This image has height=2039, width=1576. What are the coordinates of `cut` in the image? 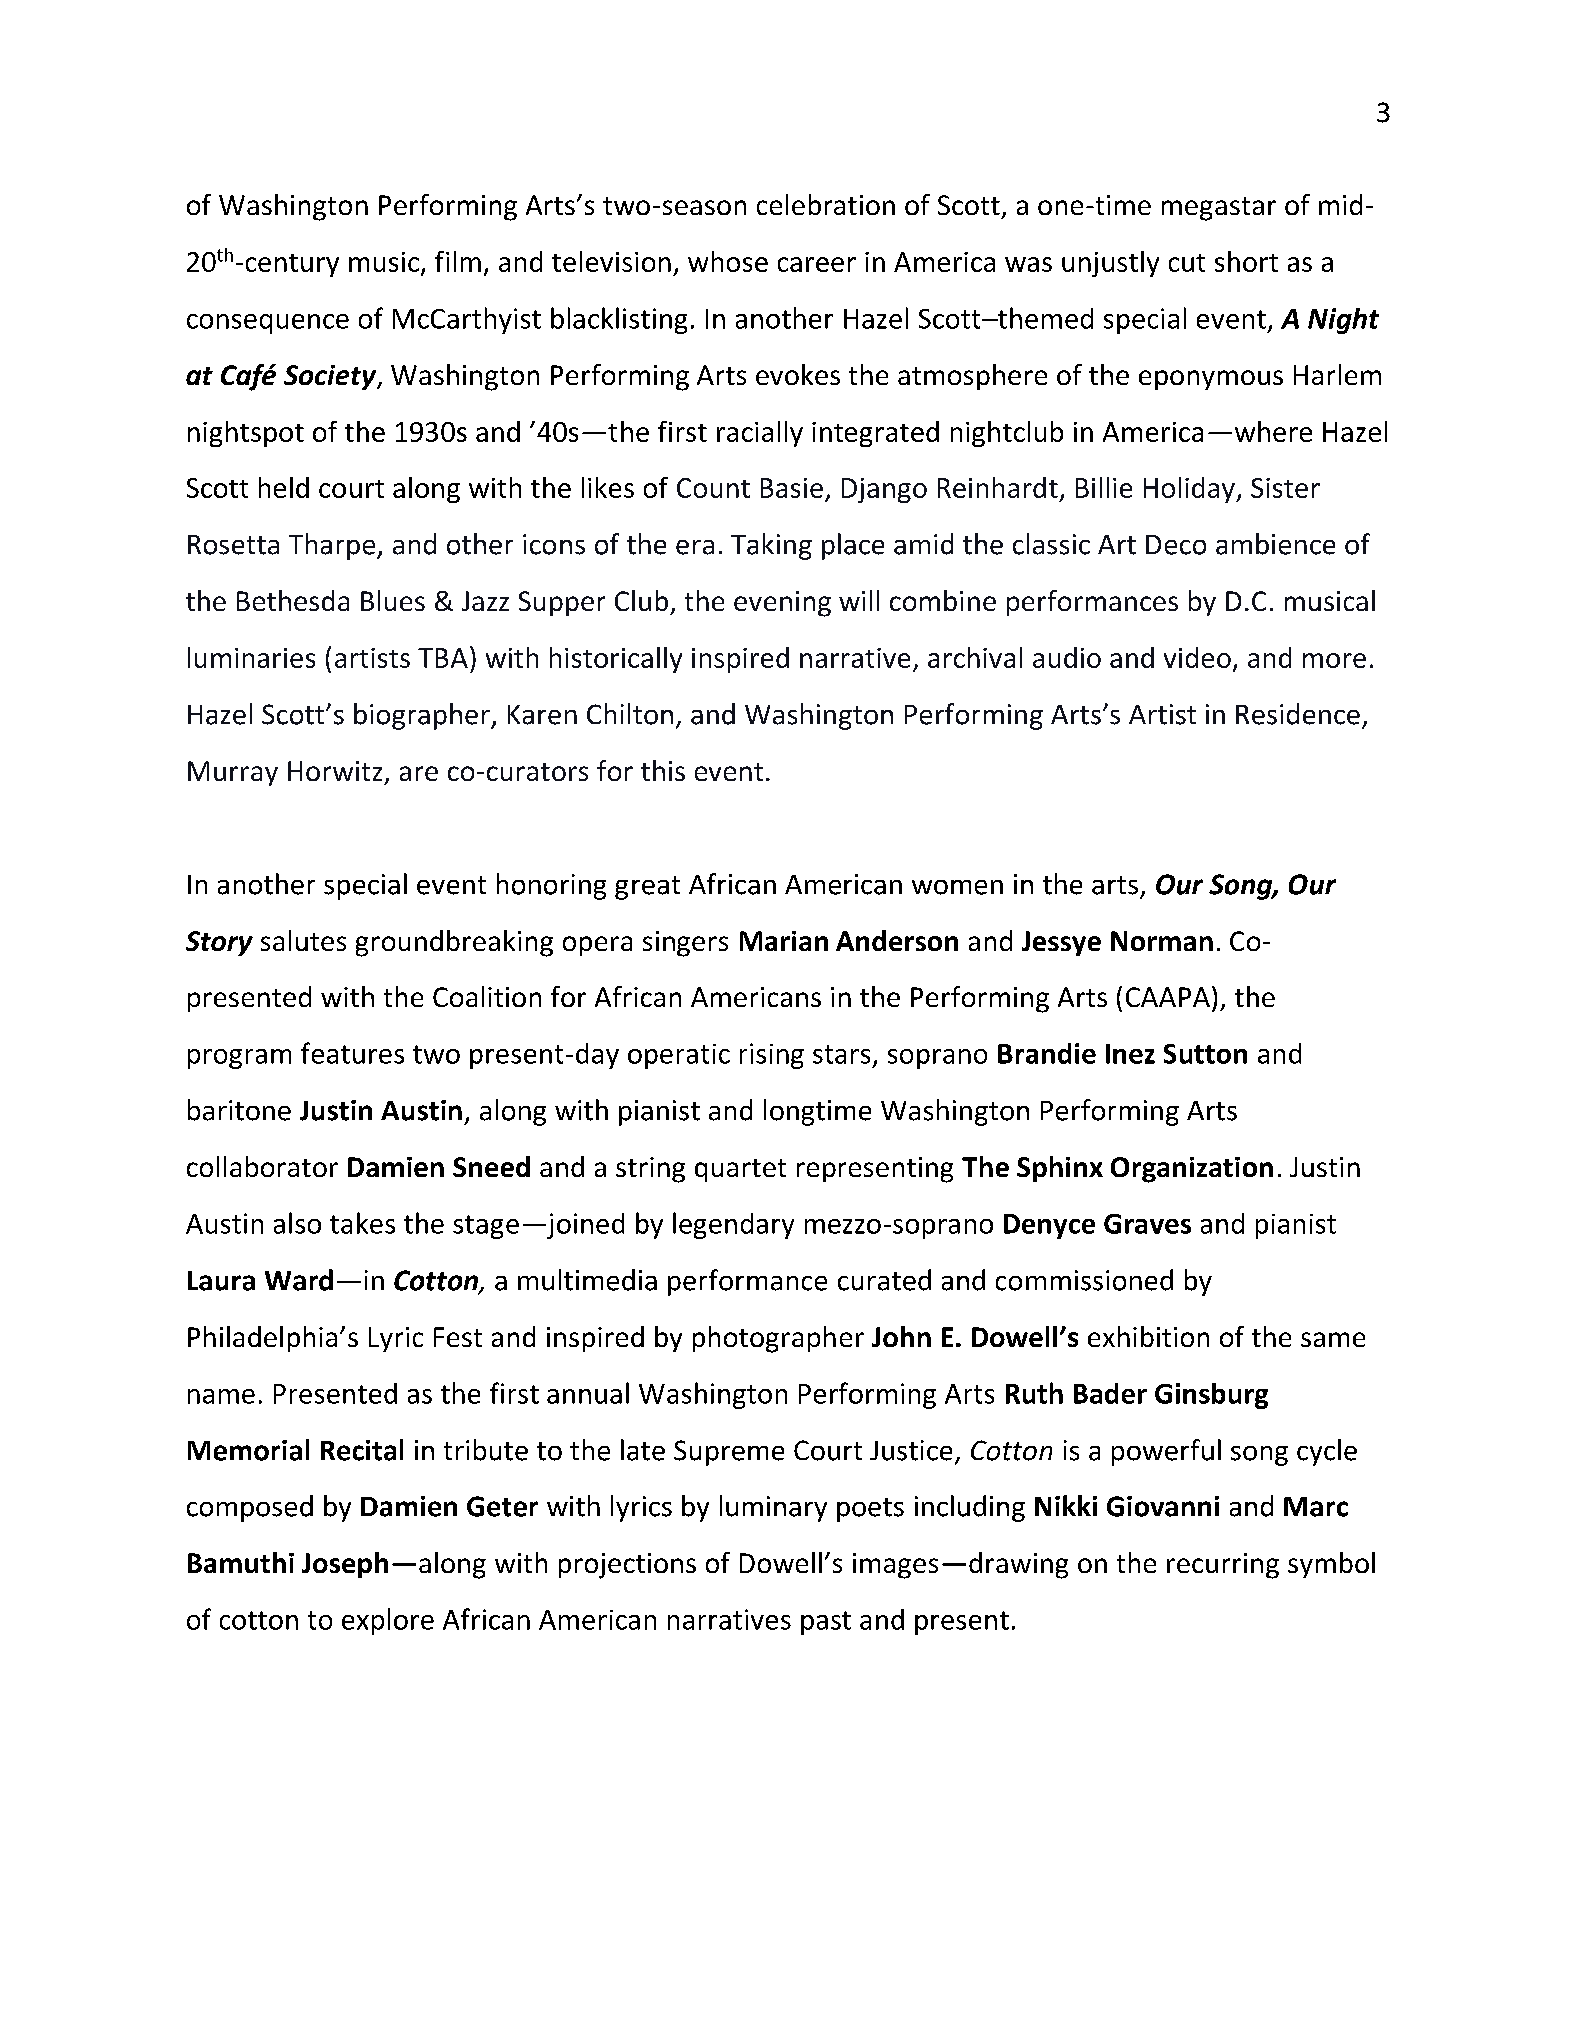 It's located at (1187, 263).
